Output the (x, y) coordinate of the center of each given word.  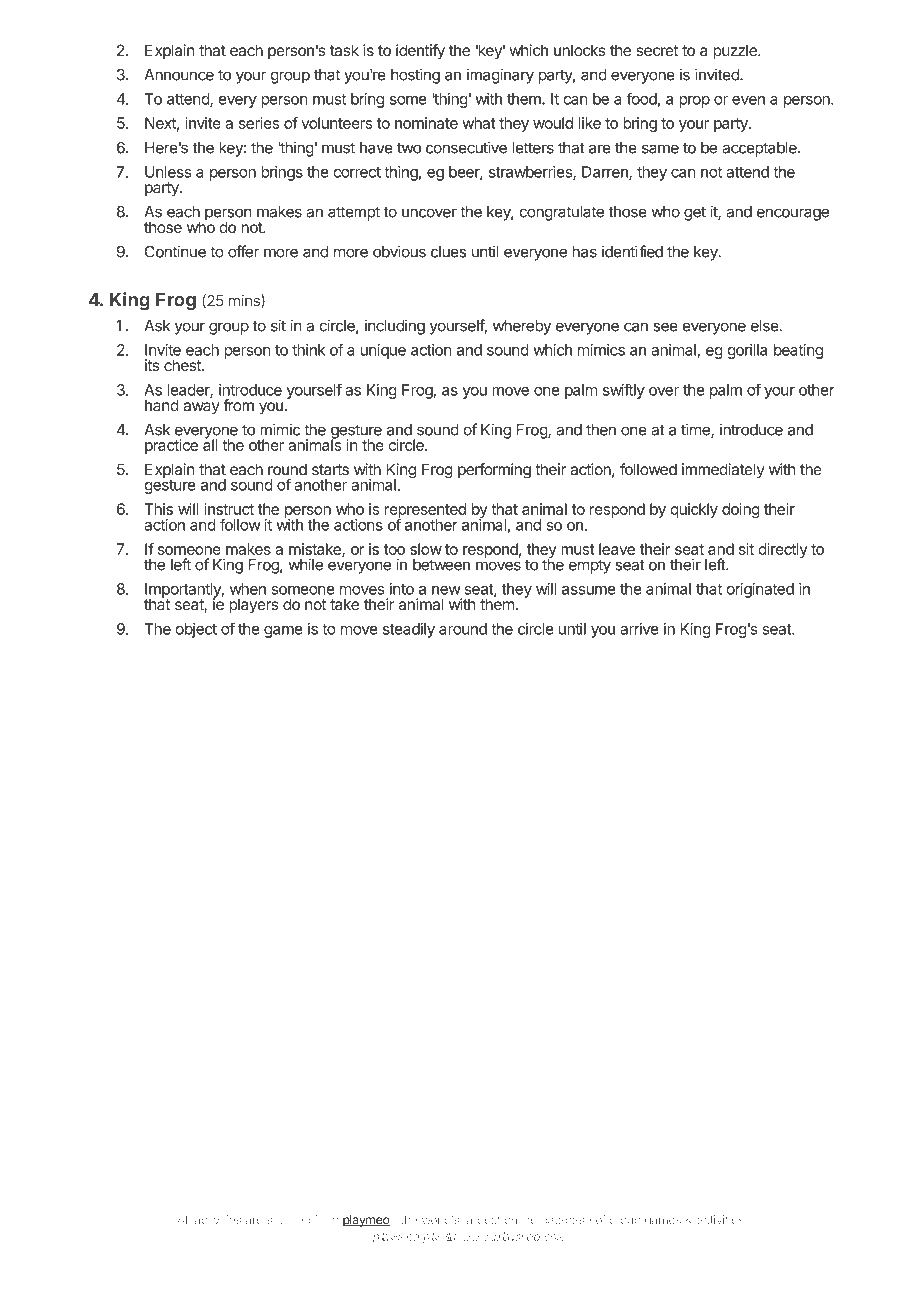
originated (760, 590)
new (446, 590)
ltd (450, 1236)
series (259, 123)
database (566, 1219)
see (665, 327)
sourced (288, 1219)
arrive (639, 629)
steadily (409, 630)
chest (183, 365)
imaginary (500, 76)
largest (482, 1221)
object (196, 630)
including (395, 327)
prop (694, 102)
